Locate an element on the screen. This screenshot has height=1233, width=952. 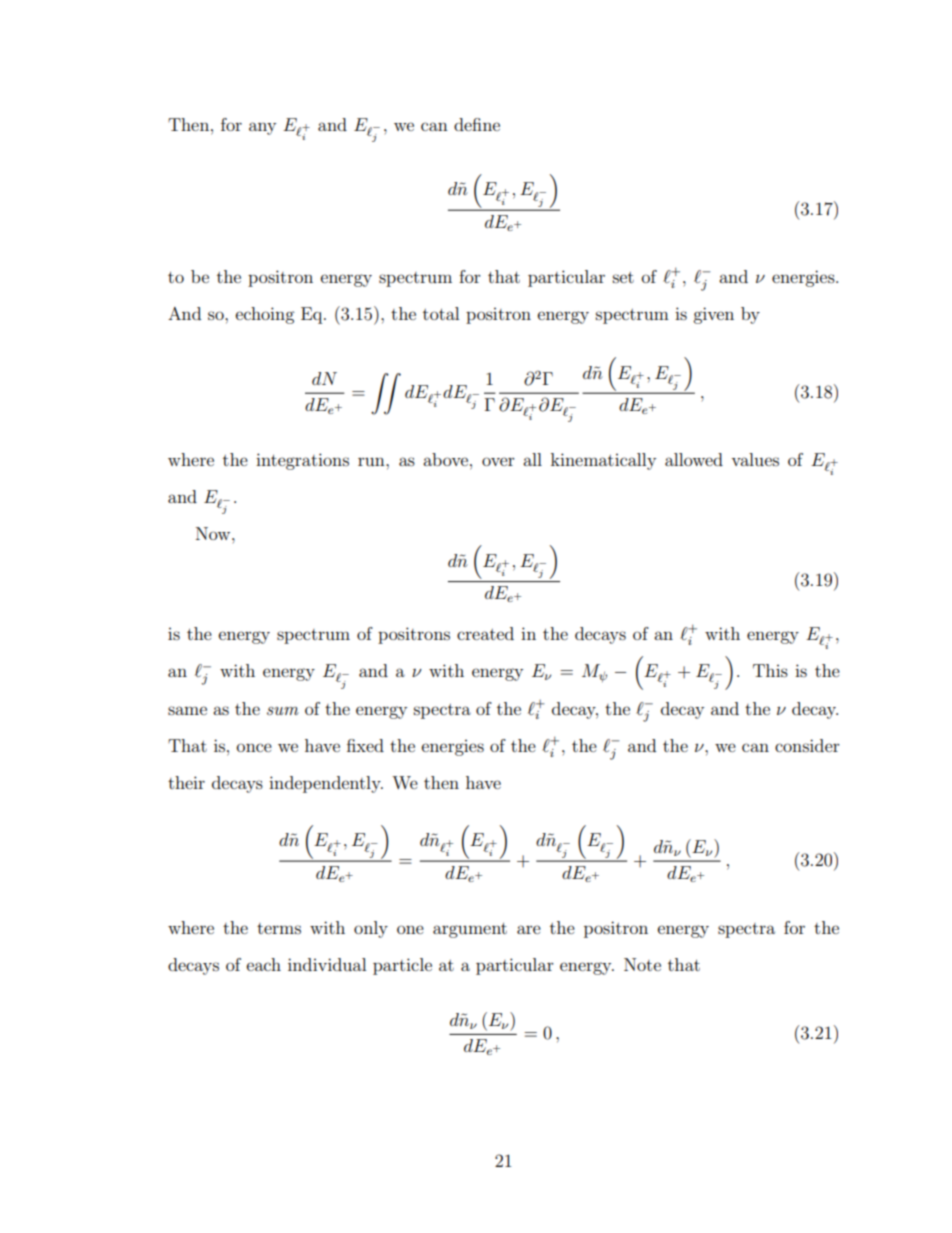
define is located at coordinates (477, 124).
